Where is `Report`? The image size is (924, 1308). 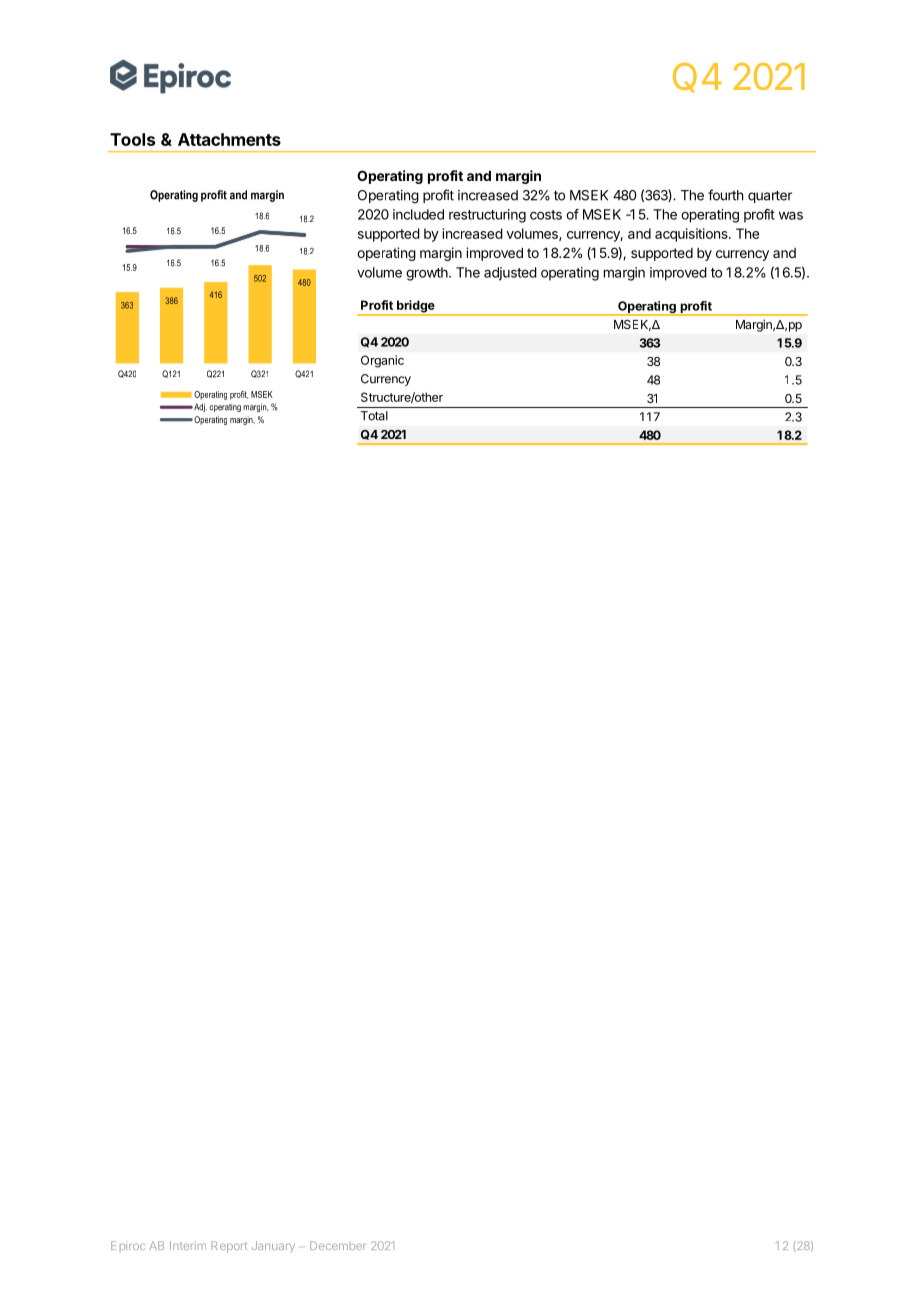
Report is located at coordinates (229, 1247).
